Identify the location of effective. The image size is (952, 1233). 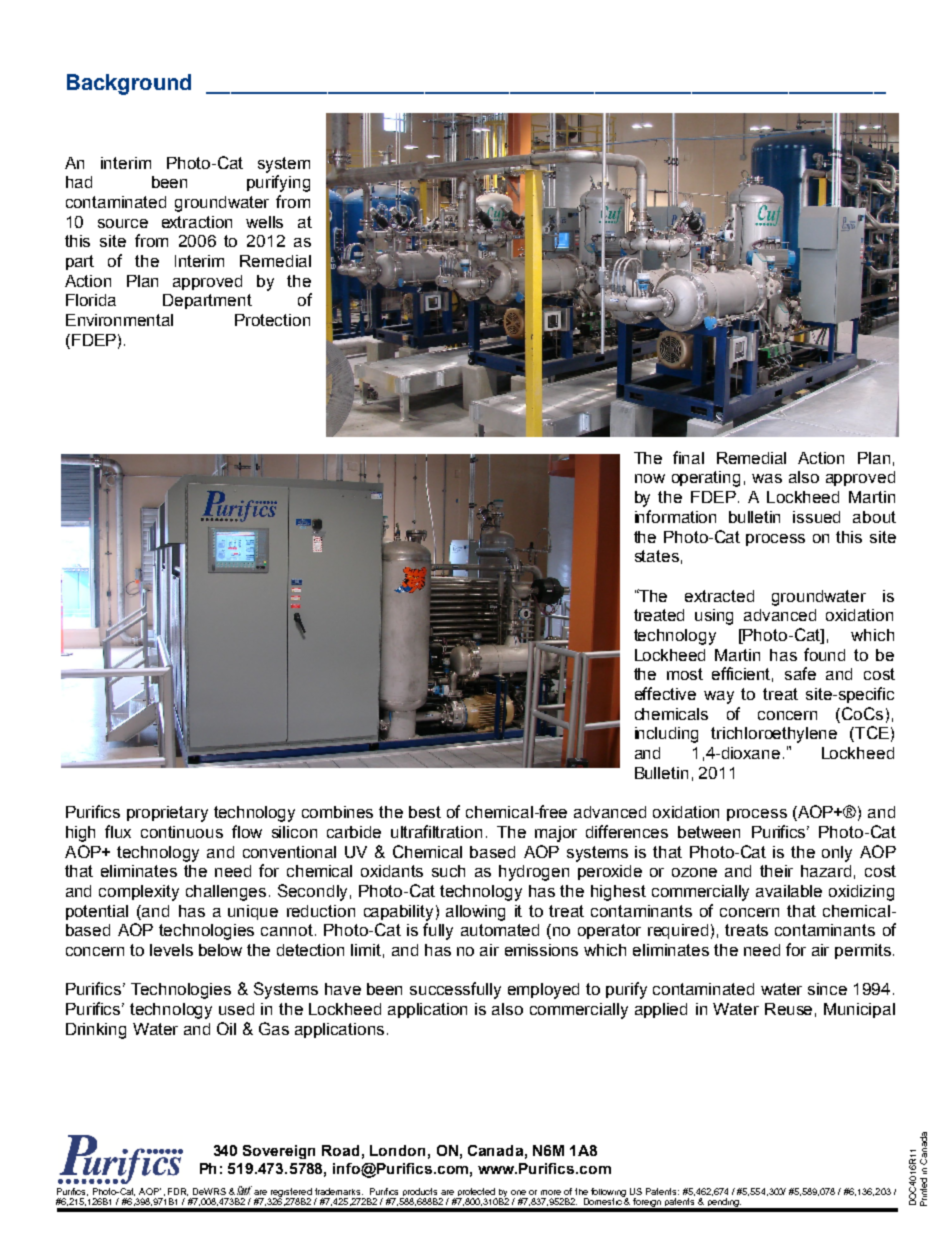
(665, 693).
